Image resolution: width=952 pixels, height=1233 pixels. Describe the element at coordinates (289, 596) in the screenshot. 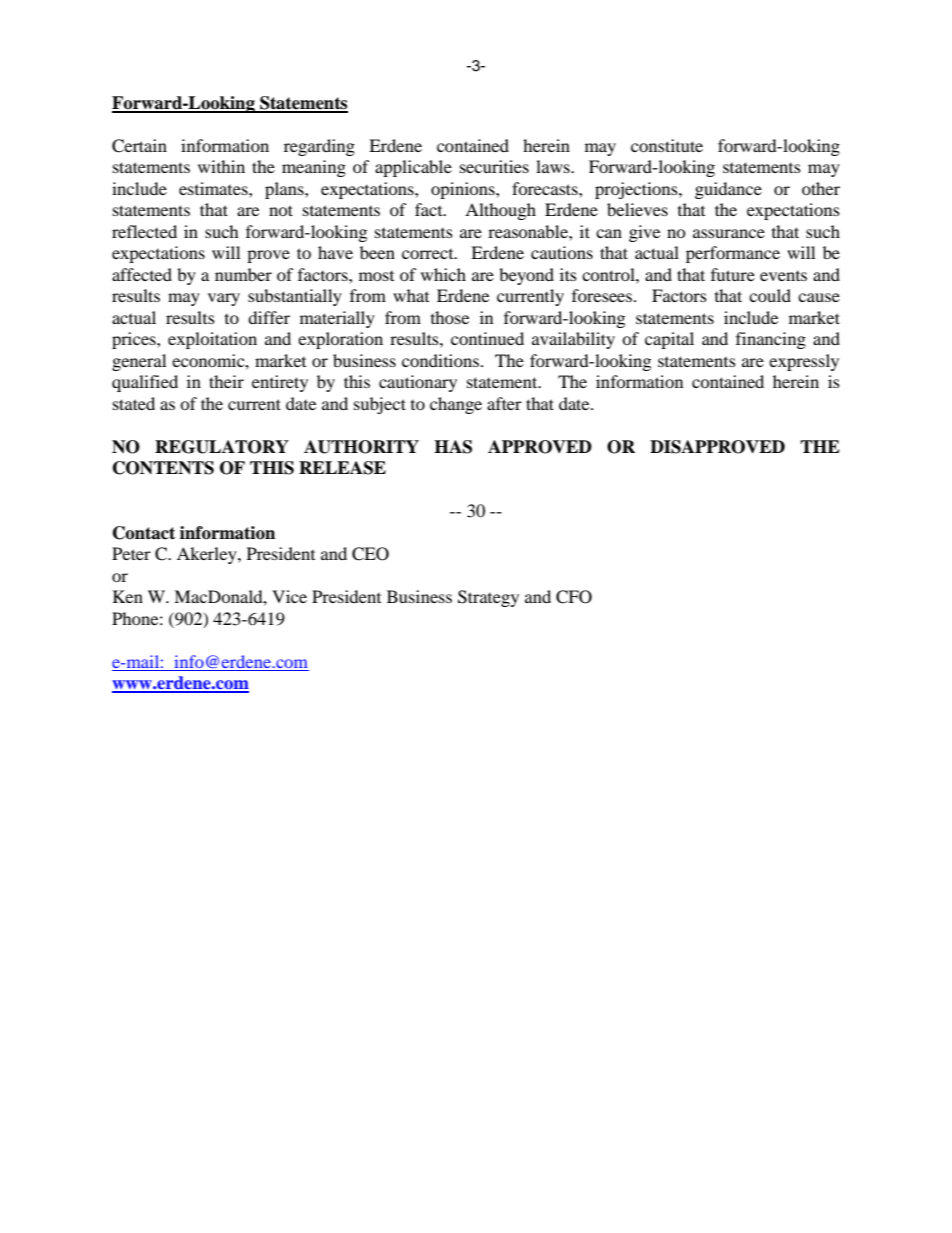

I see `Vice` at that location.
